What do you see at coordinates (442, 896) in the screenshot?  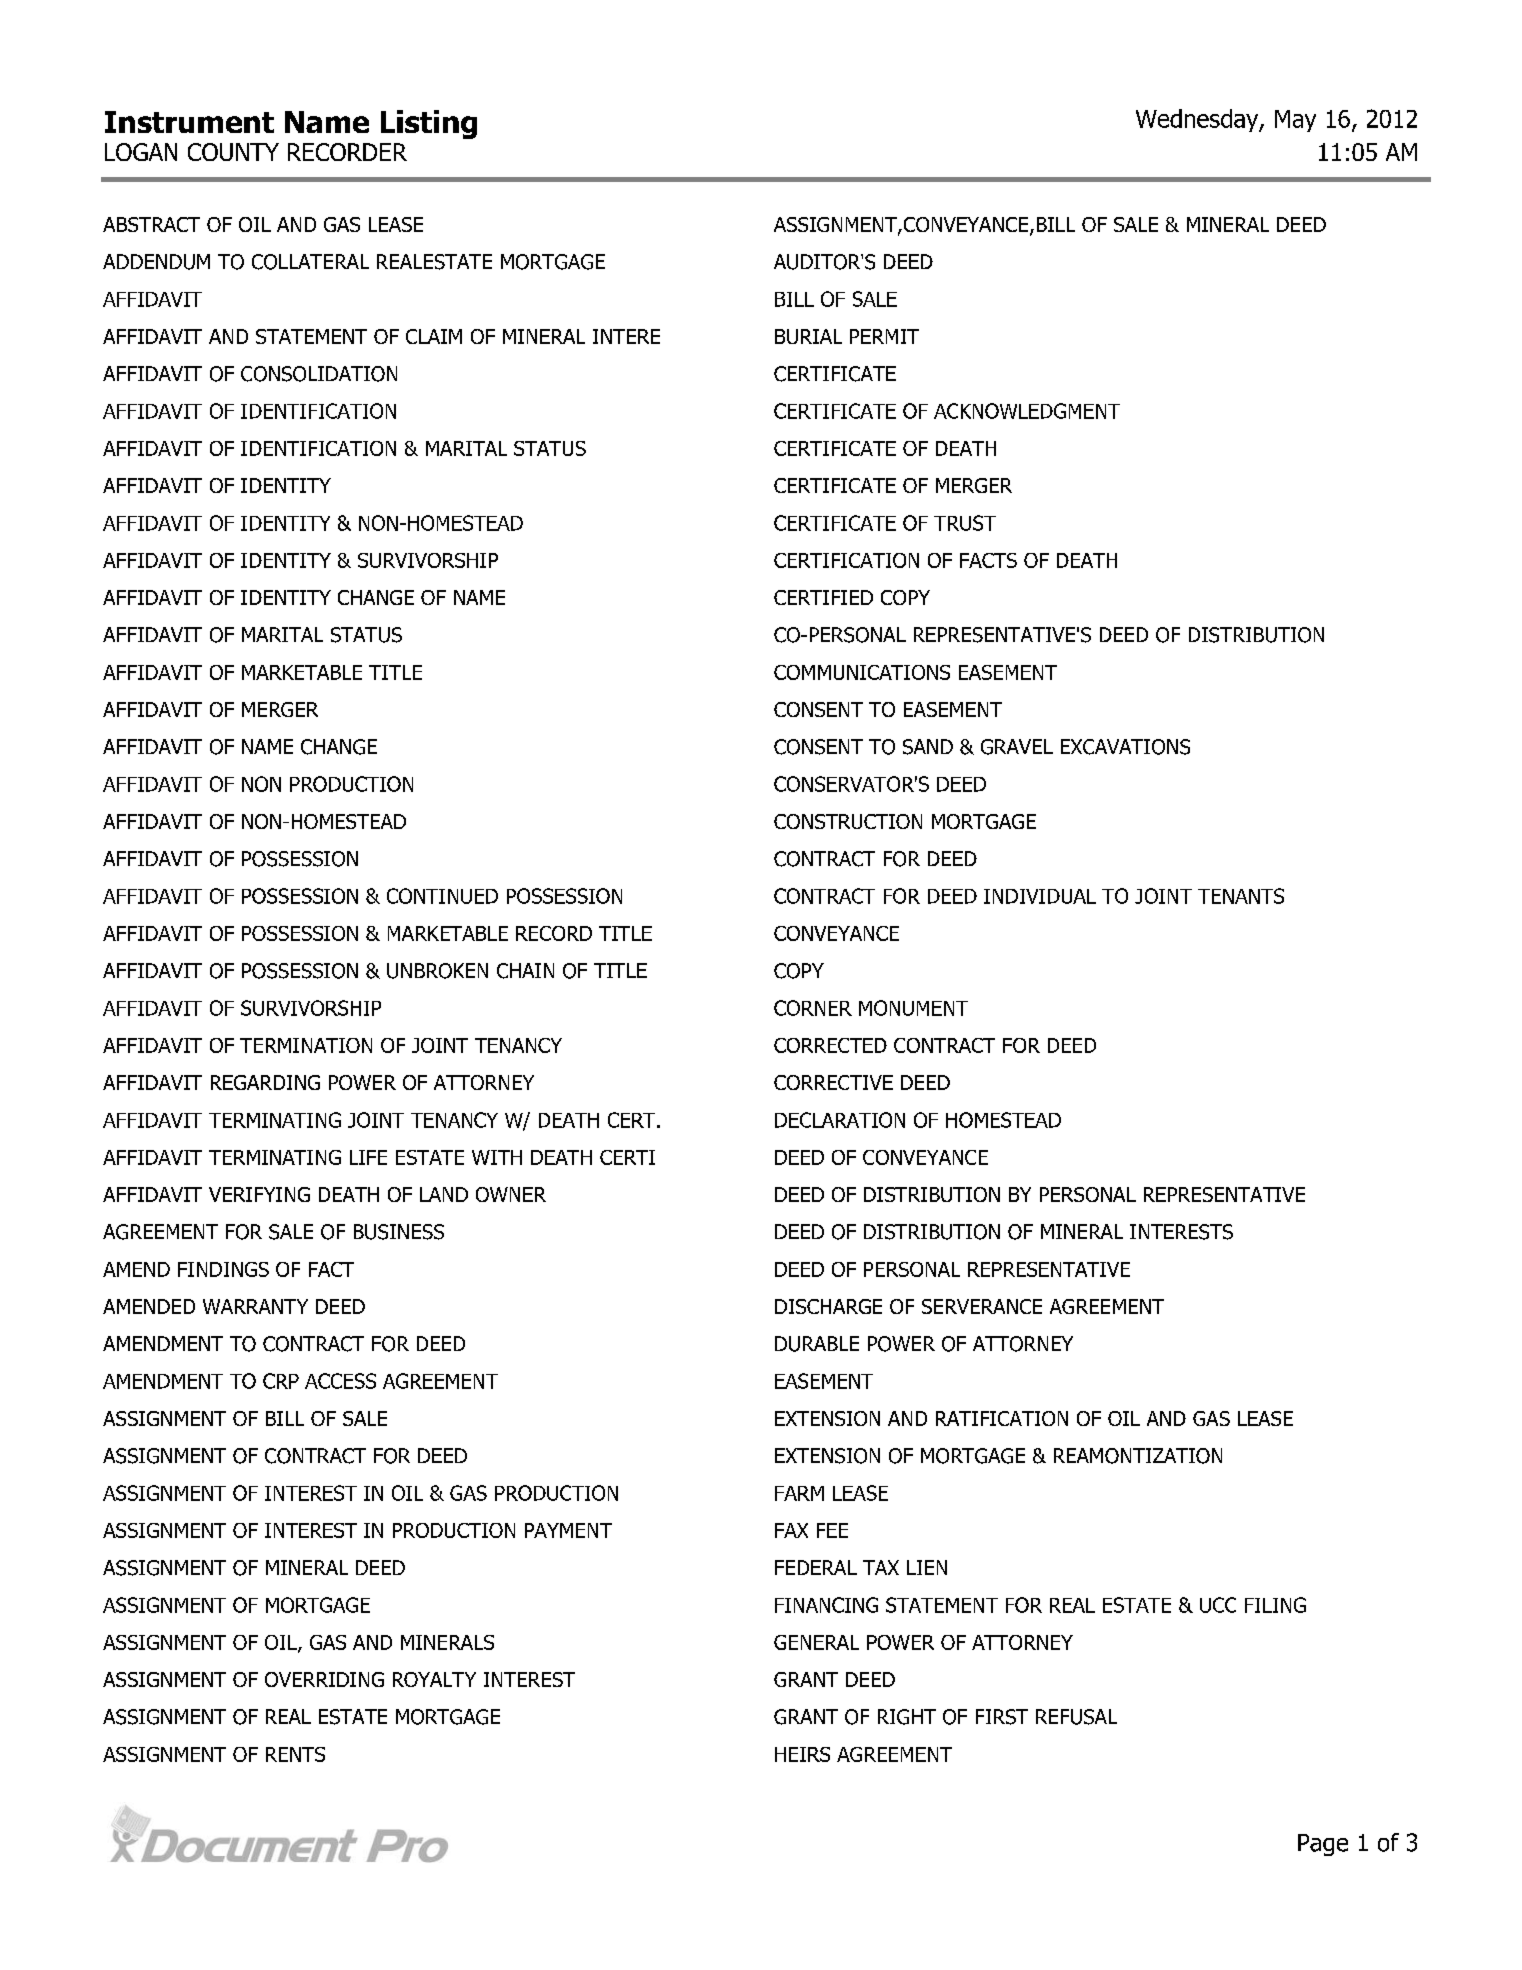 I see `CONTINUED` at bounding box center [442, 896].
